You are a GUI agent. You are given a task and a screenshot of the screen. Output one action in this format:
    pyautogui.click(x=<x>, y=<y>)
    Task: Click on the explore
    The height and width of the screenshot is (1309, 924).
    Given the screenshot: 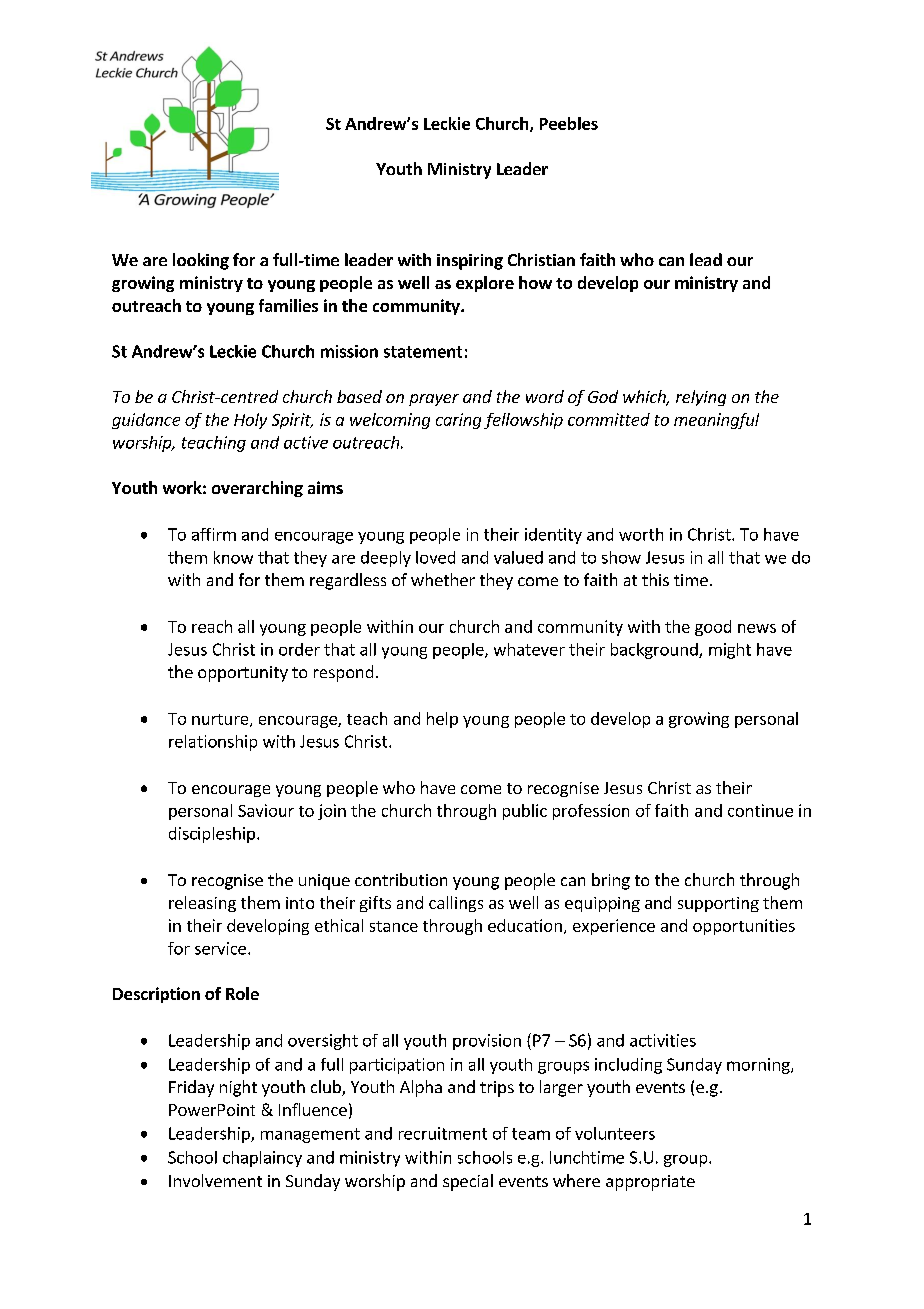 What is the action you would take?
    pyautogui.click(x=485, y=284)
